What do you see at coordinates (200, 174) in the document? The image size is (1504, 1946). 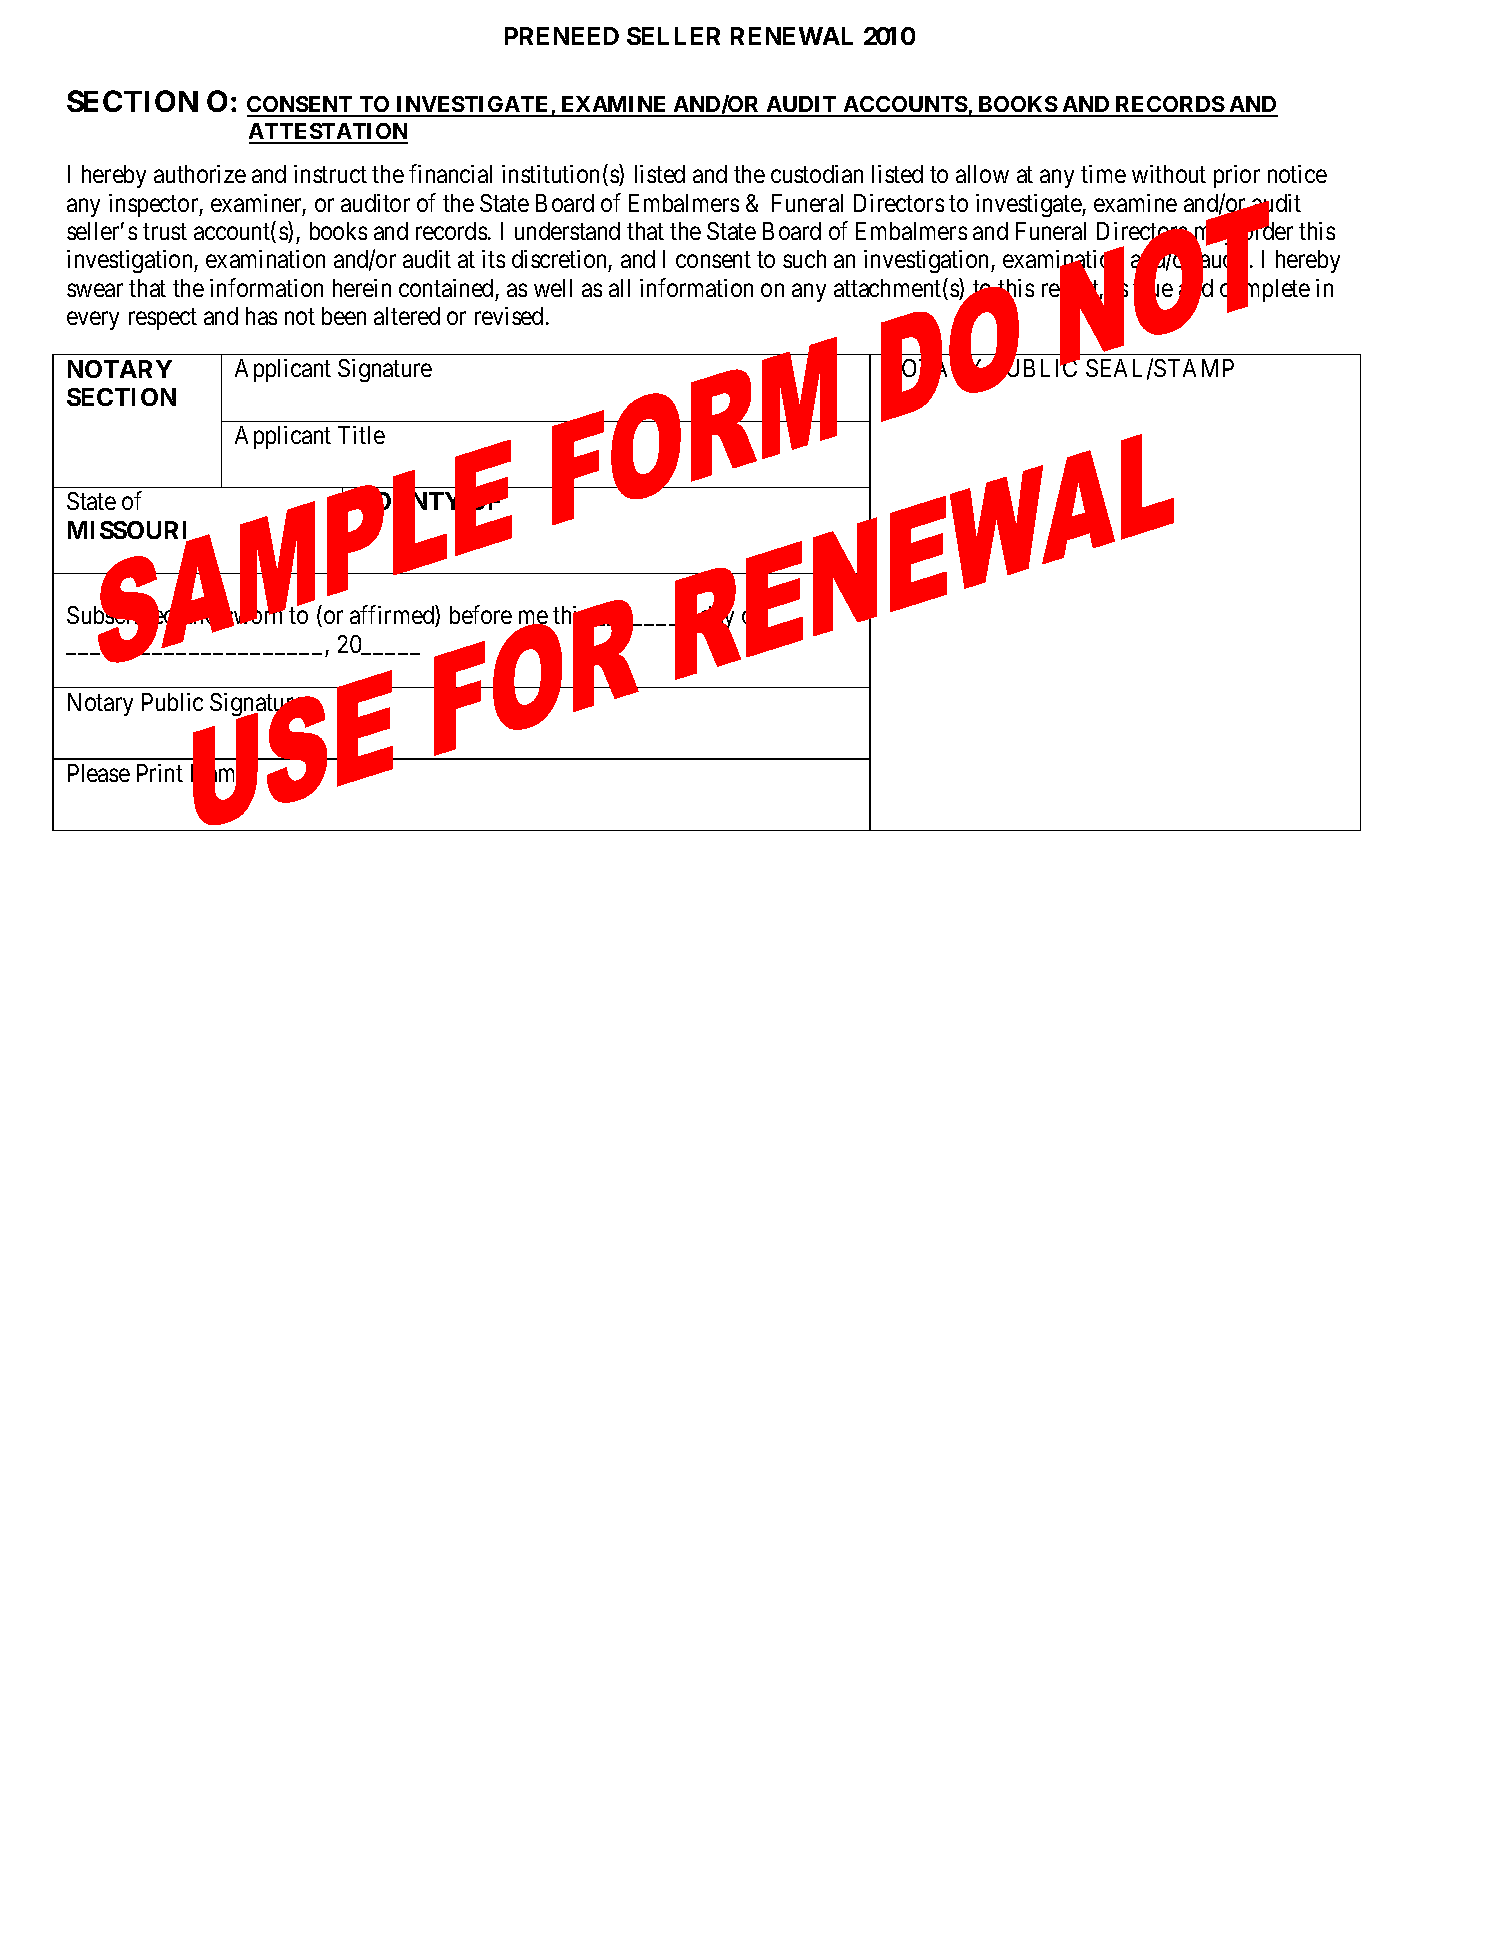 I see `authorize` at bounding box center [200, 174].
